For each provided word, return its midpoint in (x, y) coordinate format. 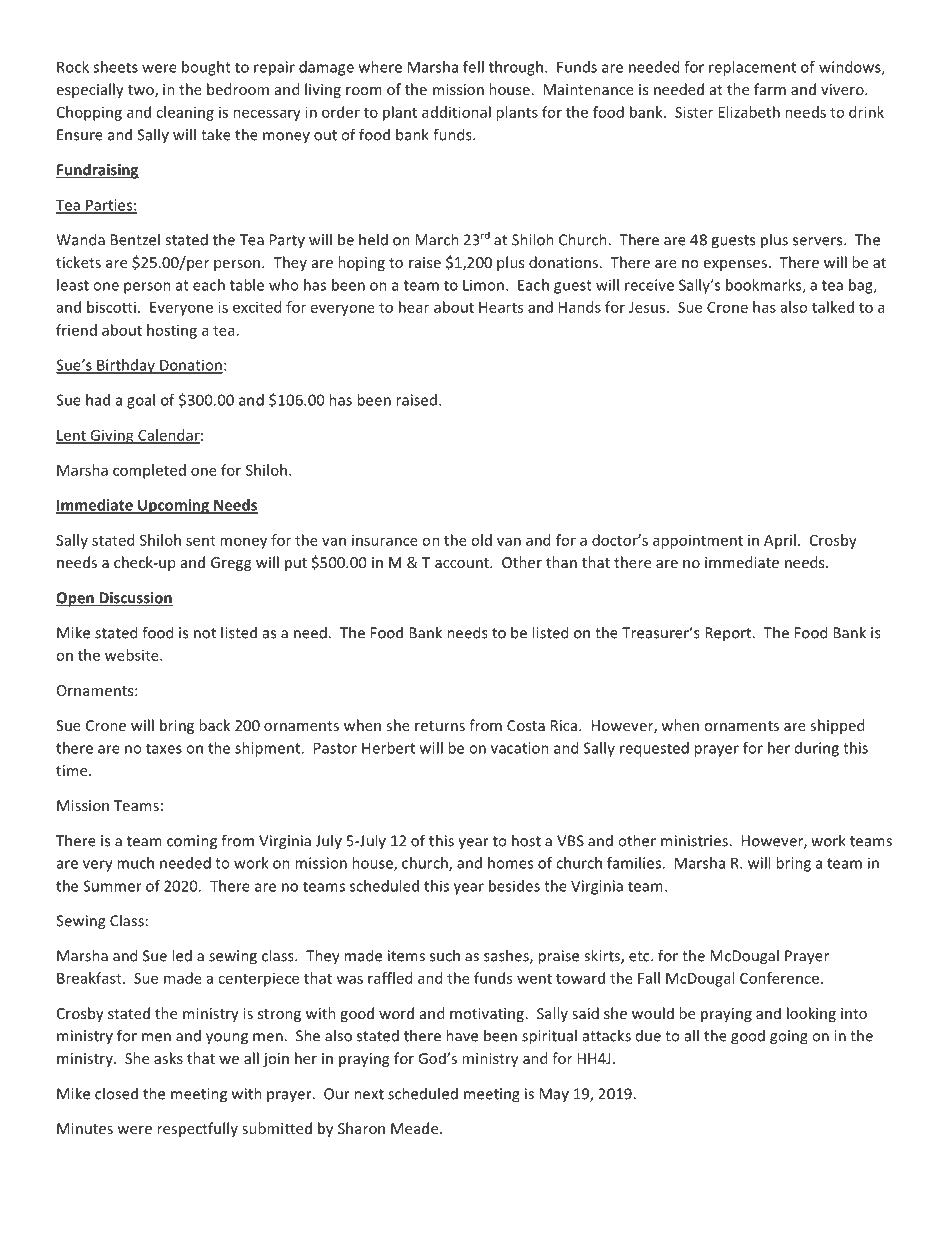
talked (833, 307)
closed (116, 1093)
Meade (416, 1128)
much (135, 863)
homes (510, 863)
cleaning (185, 113)
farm (770, 89)
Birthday (126, 366)
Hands (580, 307)
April (780, 541)
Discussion (135, 599)
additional (456, 112)
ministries (695, 841)
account (463, 563)
